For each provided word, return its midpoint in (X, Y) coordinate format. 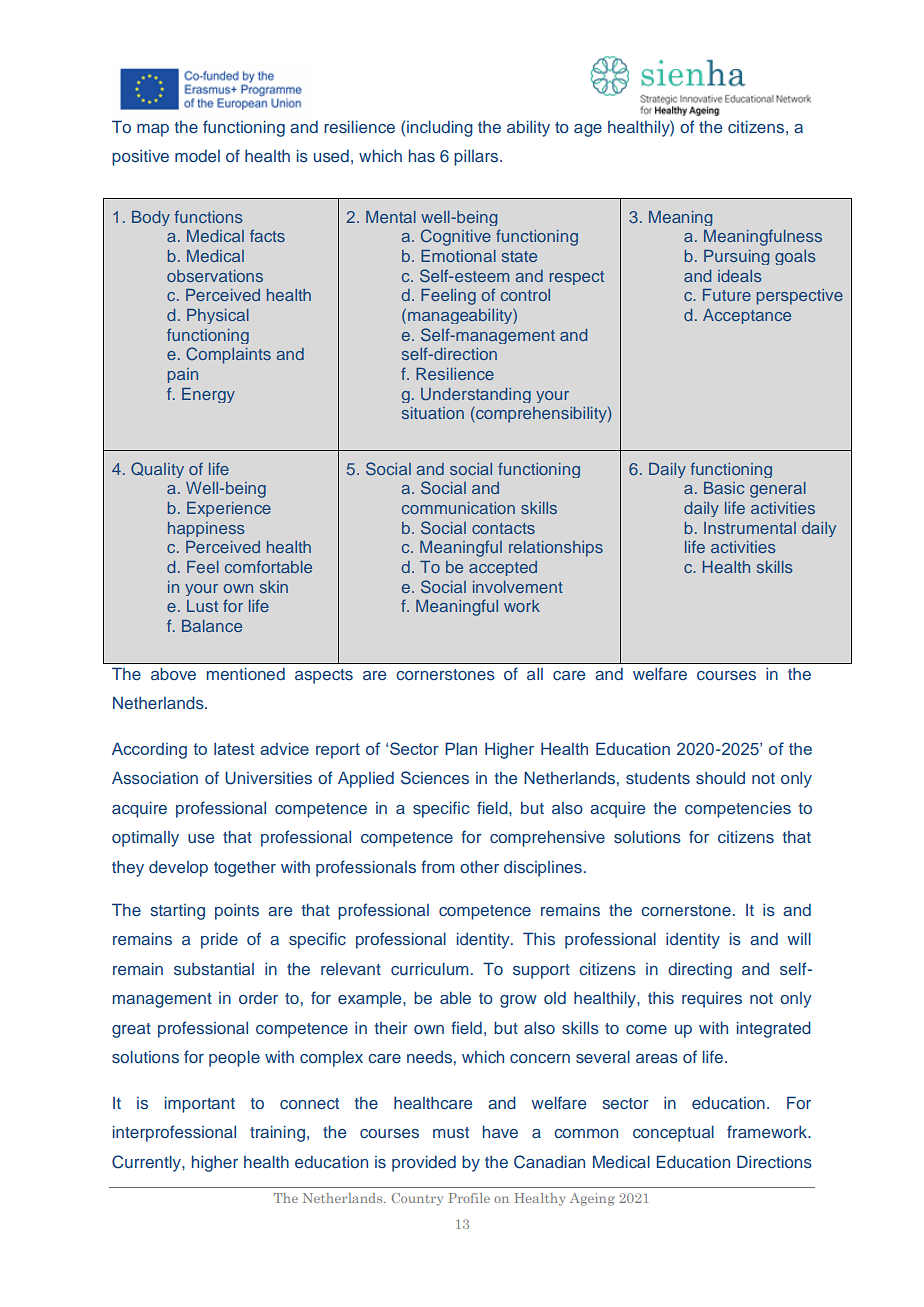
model (197, 156)
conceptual (673, 1133)
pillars (477, 158)
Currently (147, 1163)
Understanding (476, 395)
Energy (208, 395)
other (479, 867)
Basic (724, 488)
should (720, 777)
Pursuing (736, 257)
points (237, 912)
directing (700, 971)
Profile (469, 1198)
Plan (461, 748)
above (173, 673)
